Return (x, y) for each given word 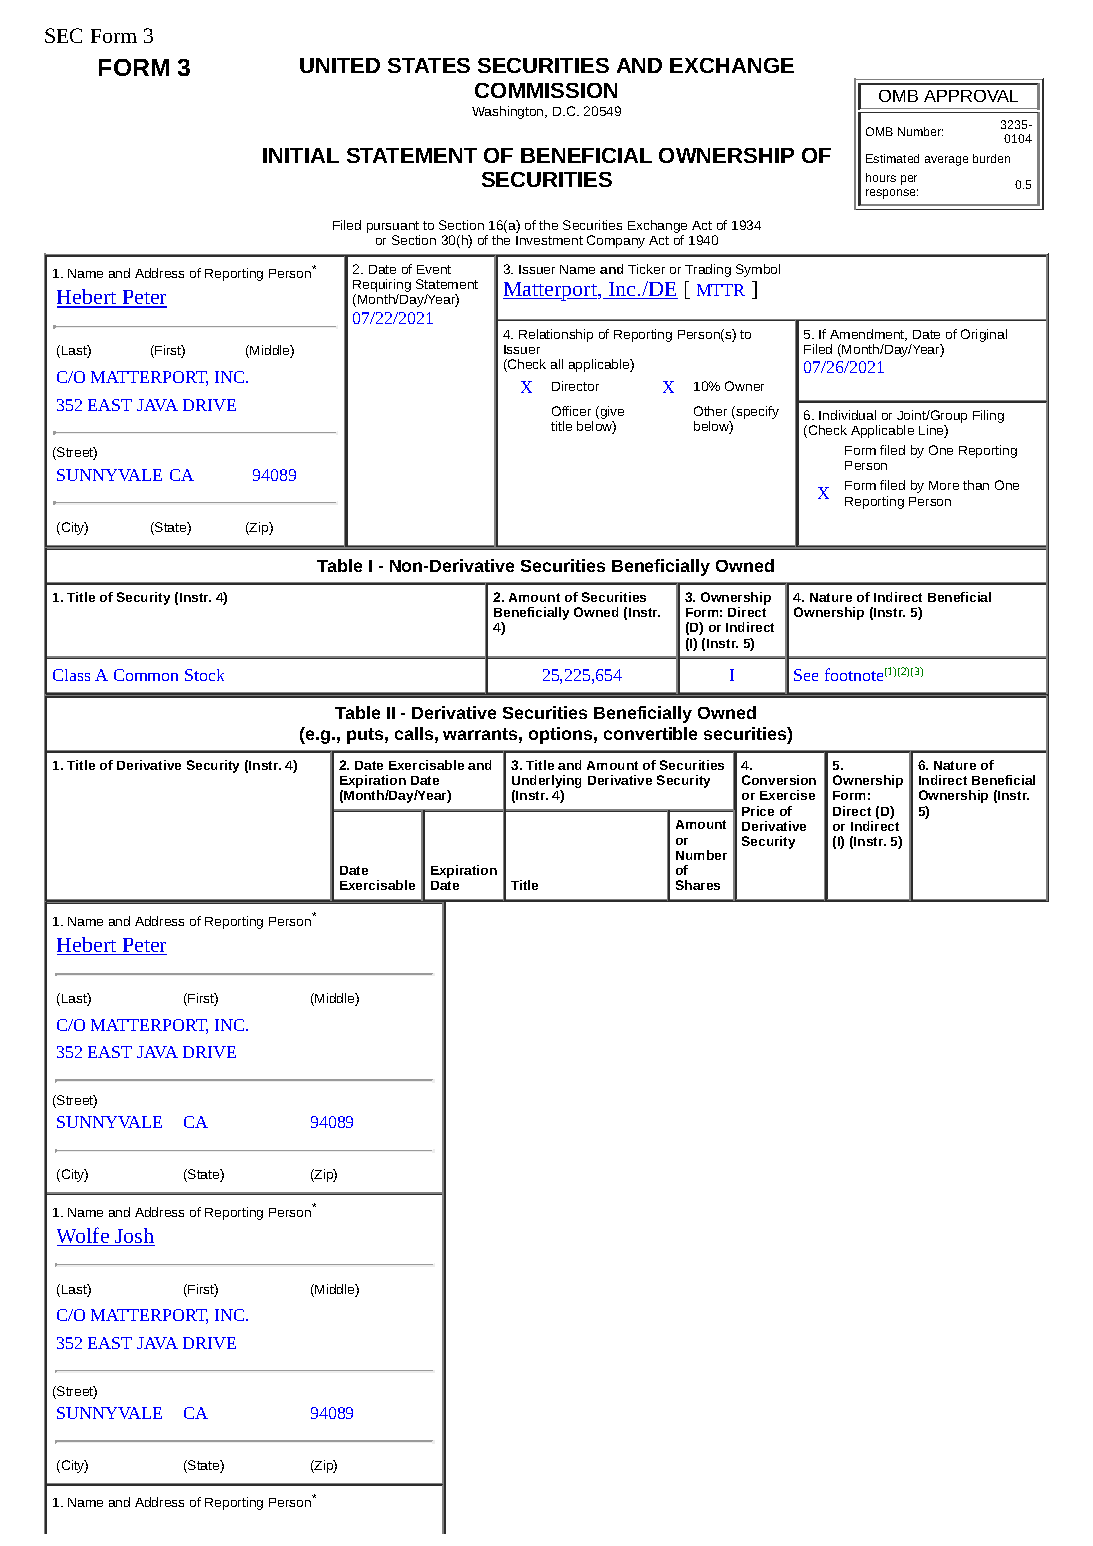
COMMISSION (546, 90)
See (806, 675)
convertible (650, 733)
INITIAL (301, 155)
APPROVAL (971, 96)
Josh (134, 1237)
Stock (204, 675)
